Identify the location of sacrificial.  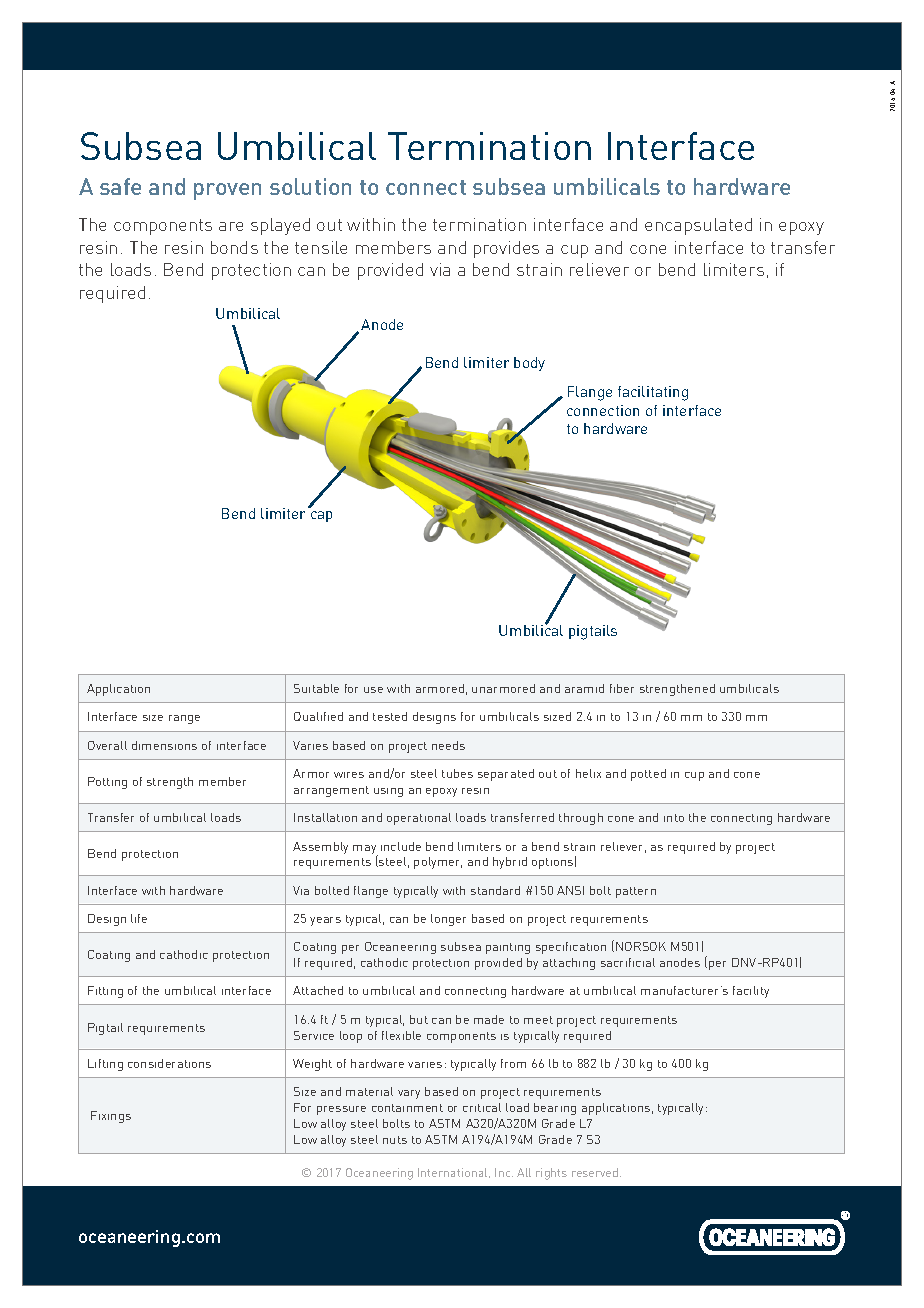
(628, 962).
